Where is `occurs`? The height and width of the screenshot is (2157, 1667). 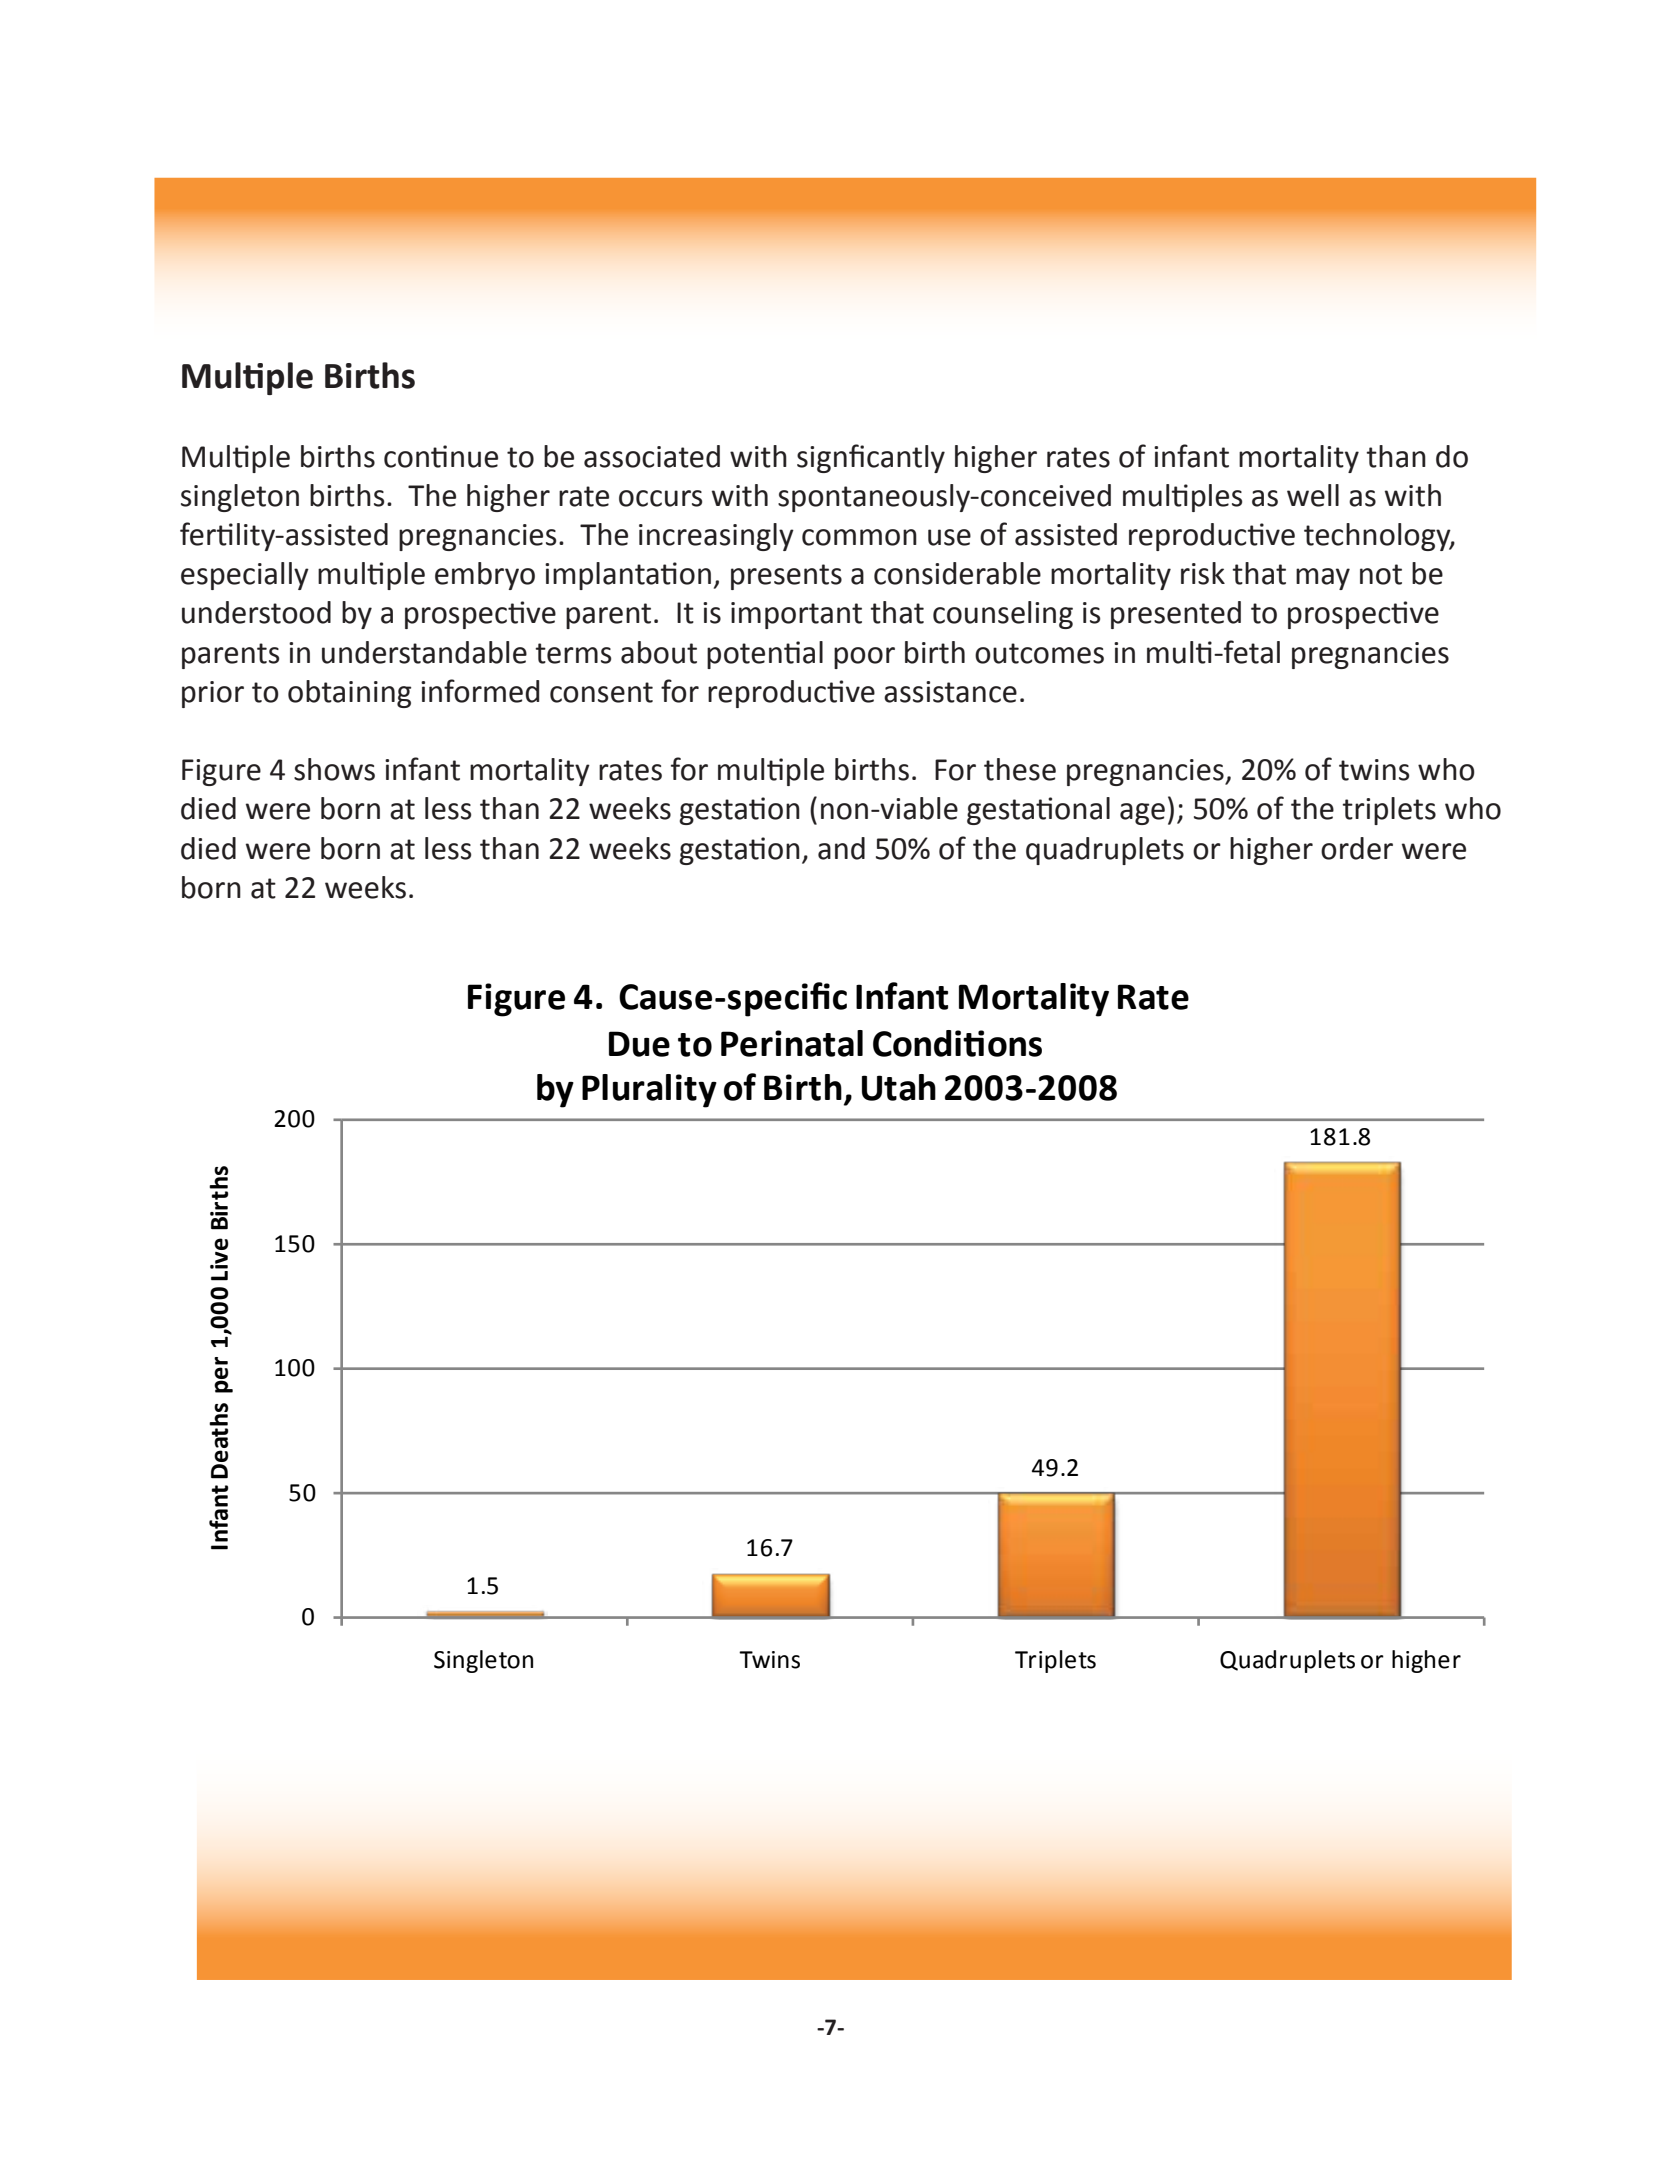 occurs is located at coordinates (660, 498).
